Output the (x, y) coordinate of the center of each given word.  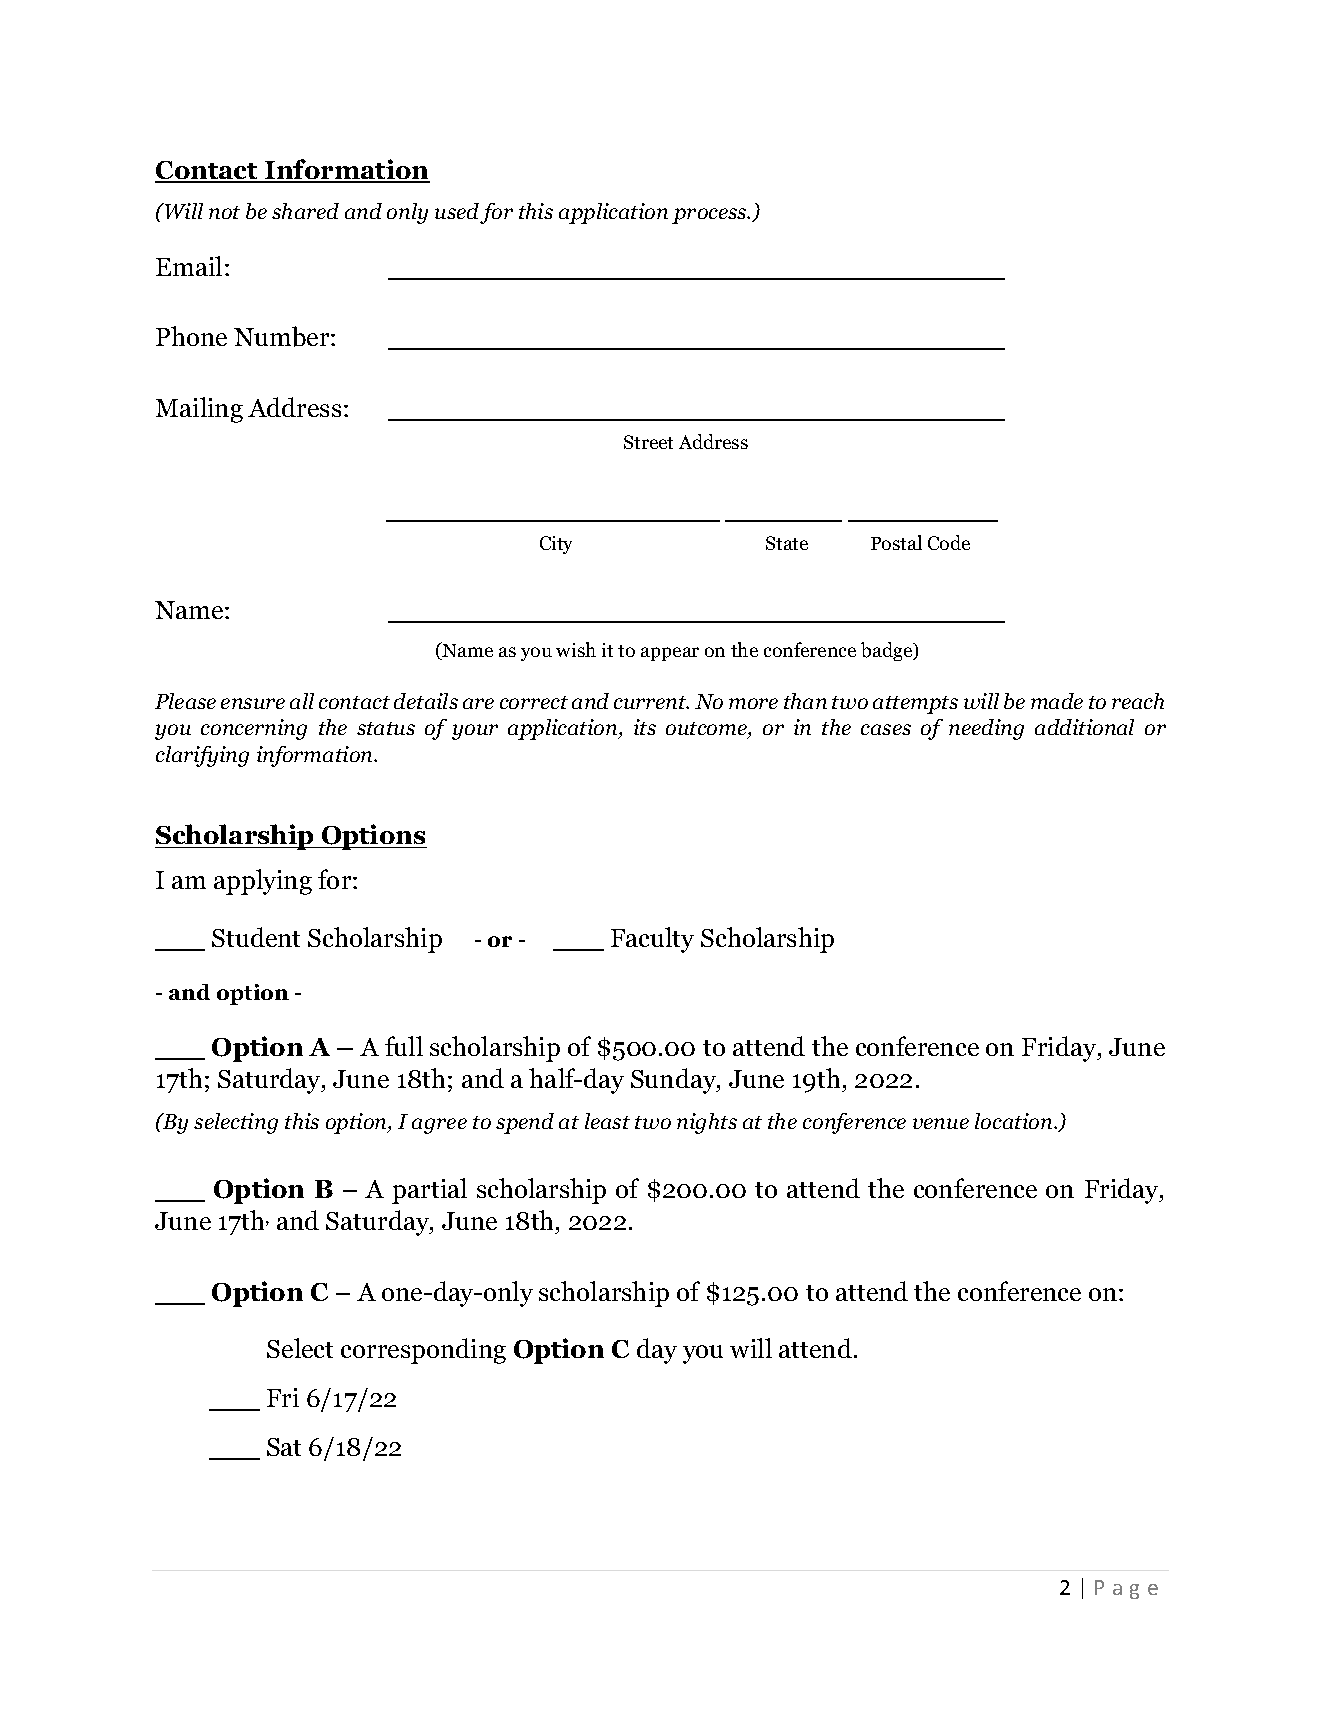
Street (648, 442)
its (645, 727)
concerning (254, 729)
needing (986, 729)
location (1015, 1121)
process (710, 216)
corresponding (423, 1351)
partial (429, 1191)
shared (305, 211)
